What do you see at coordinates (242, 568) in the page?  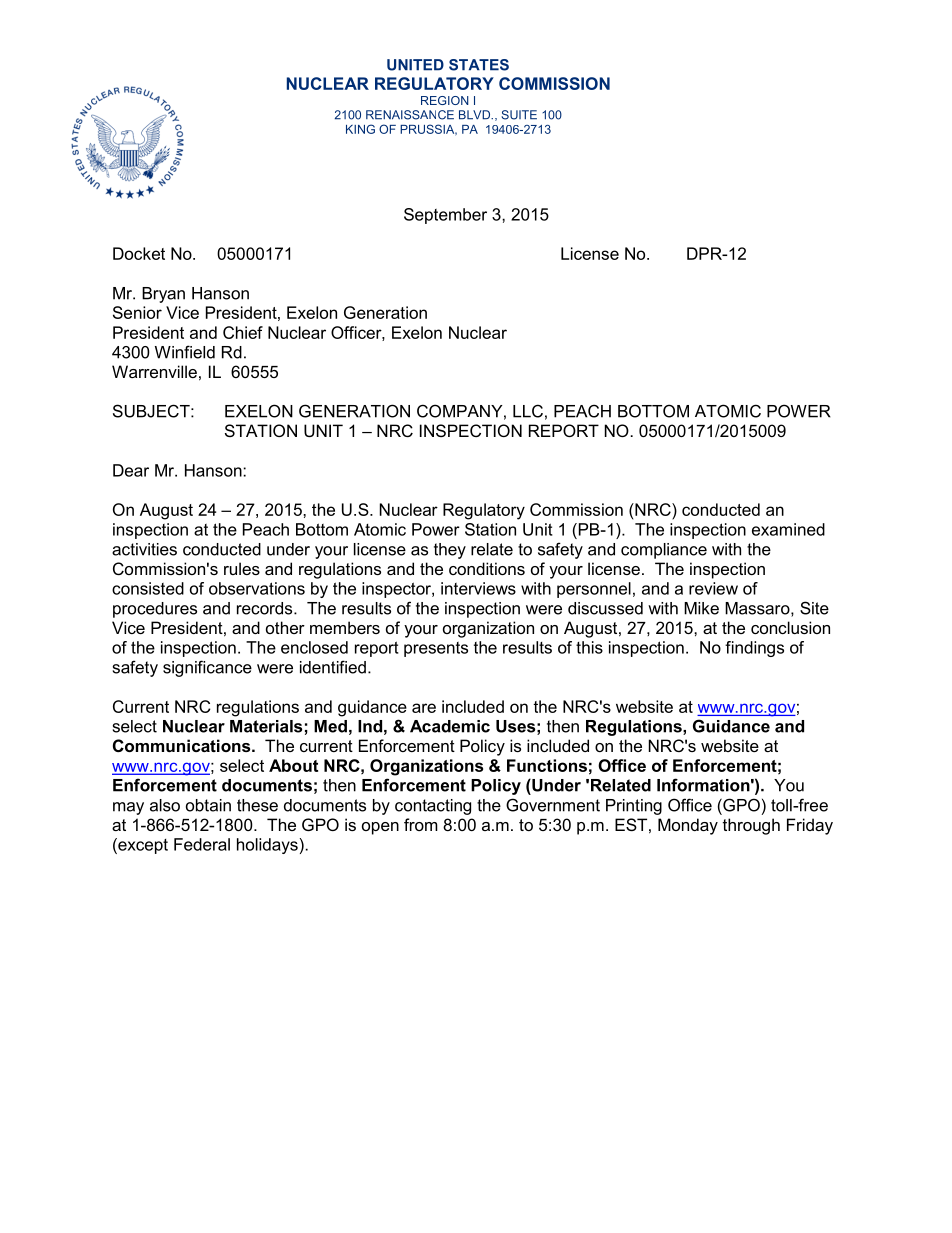 I see `rules` at bounding box center [242, 568].
